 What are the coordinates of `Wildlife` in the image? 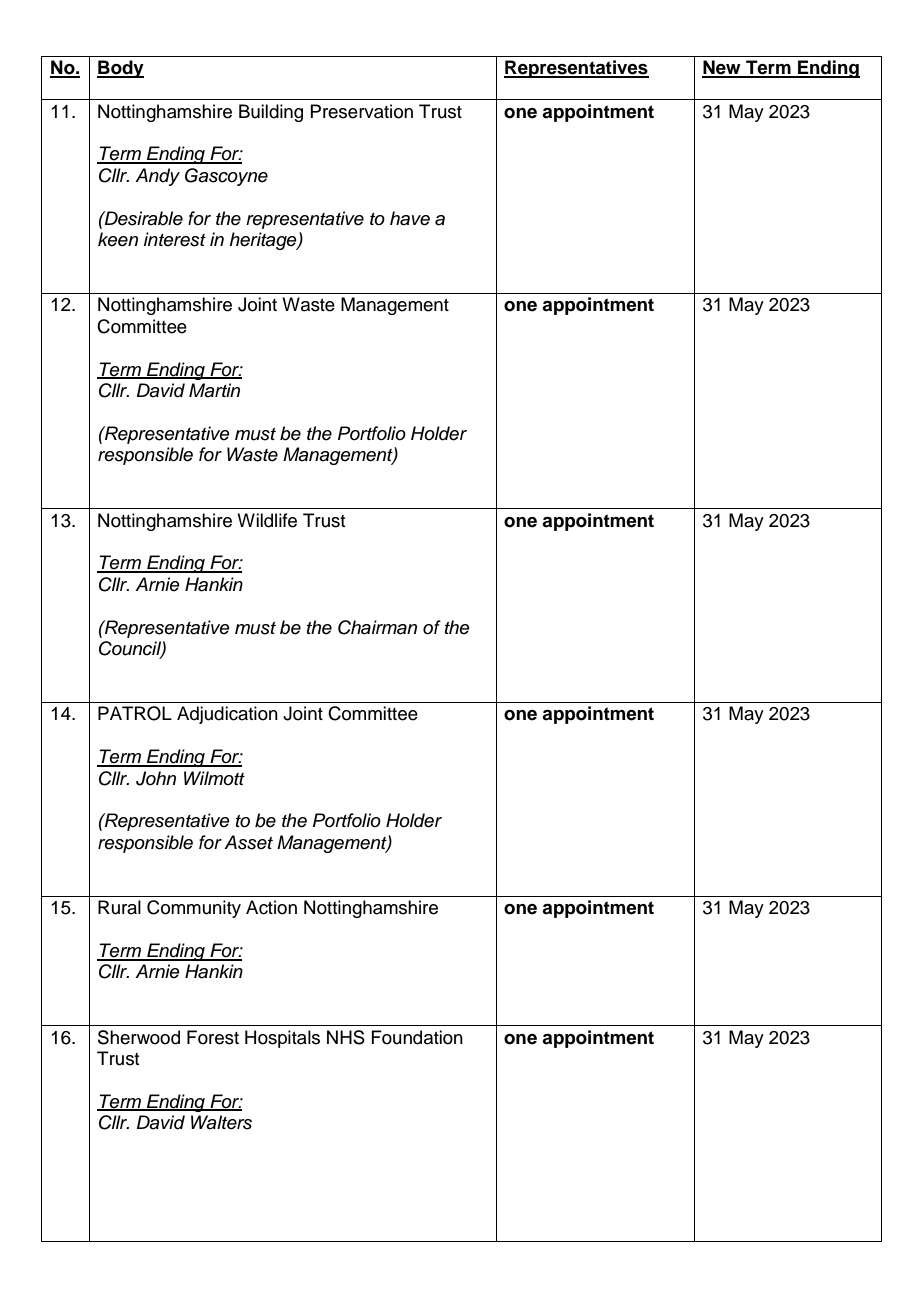 It's located at (267, 520).
